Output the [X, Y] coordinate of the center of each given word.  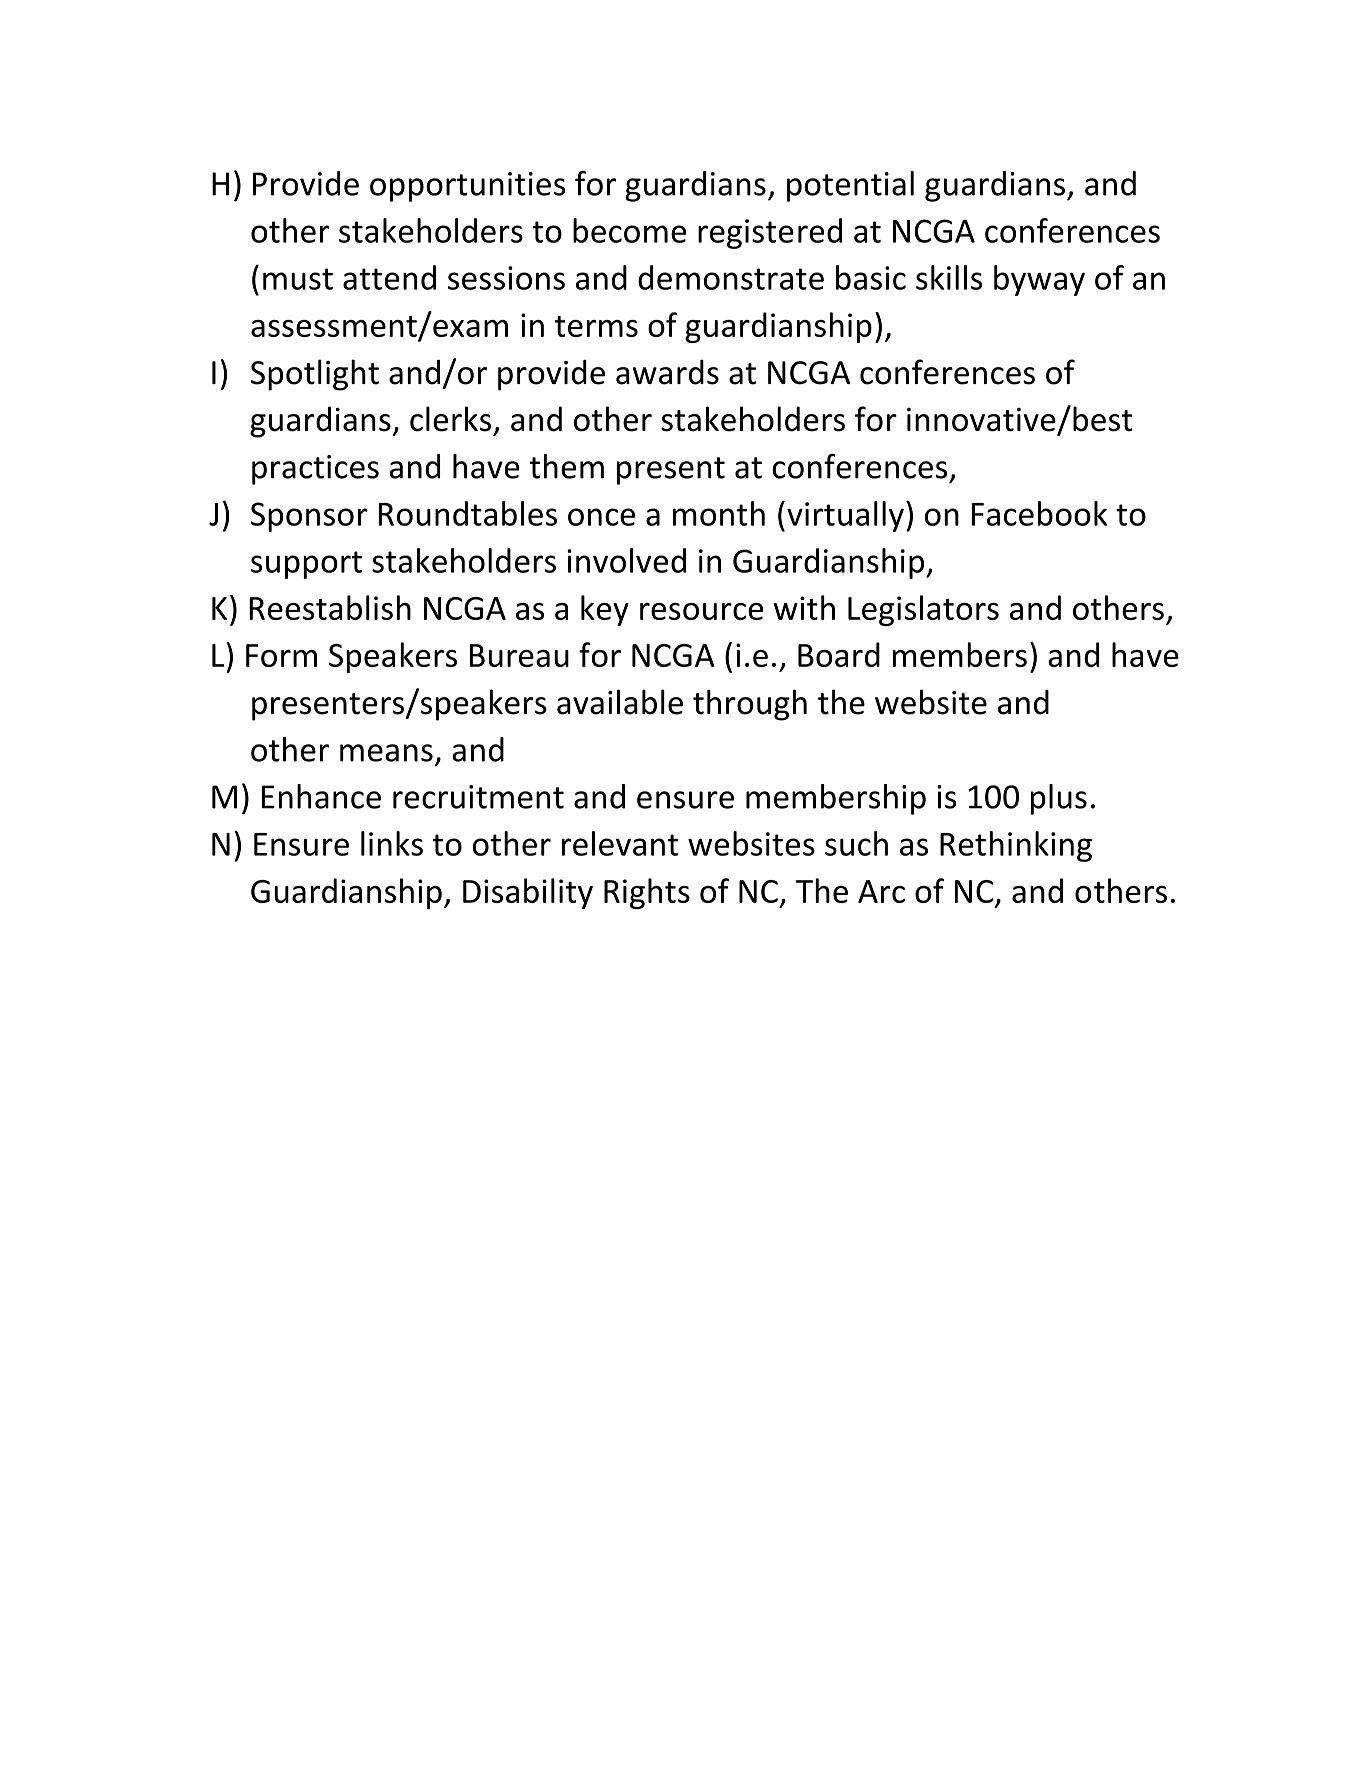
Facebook [1040, 513]
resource [701, 611]
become [629, 230]
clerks [450, 419]
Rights [647, 893]
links [392, 843]
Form [281, 655]
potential [850, 186]
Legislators [923, 610]
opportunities [467, 187]
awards [667, 372]
